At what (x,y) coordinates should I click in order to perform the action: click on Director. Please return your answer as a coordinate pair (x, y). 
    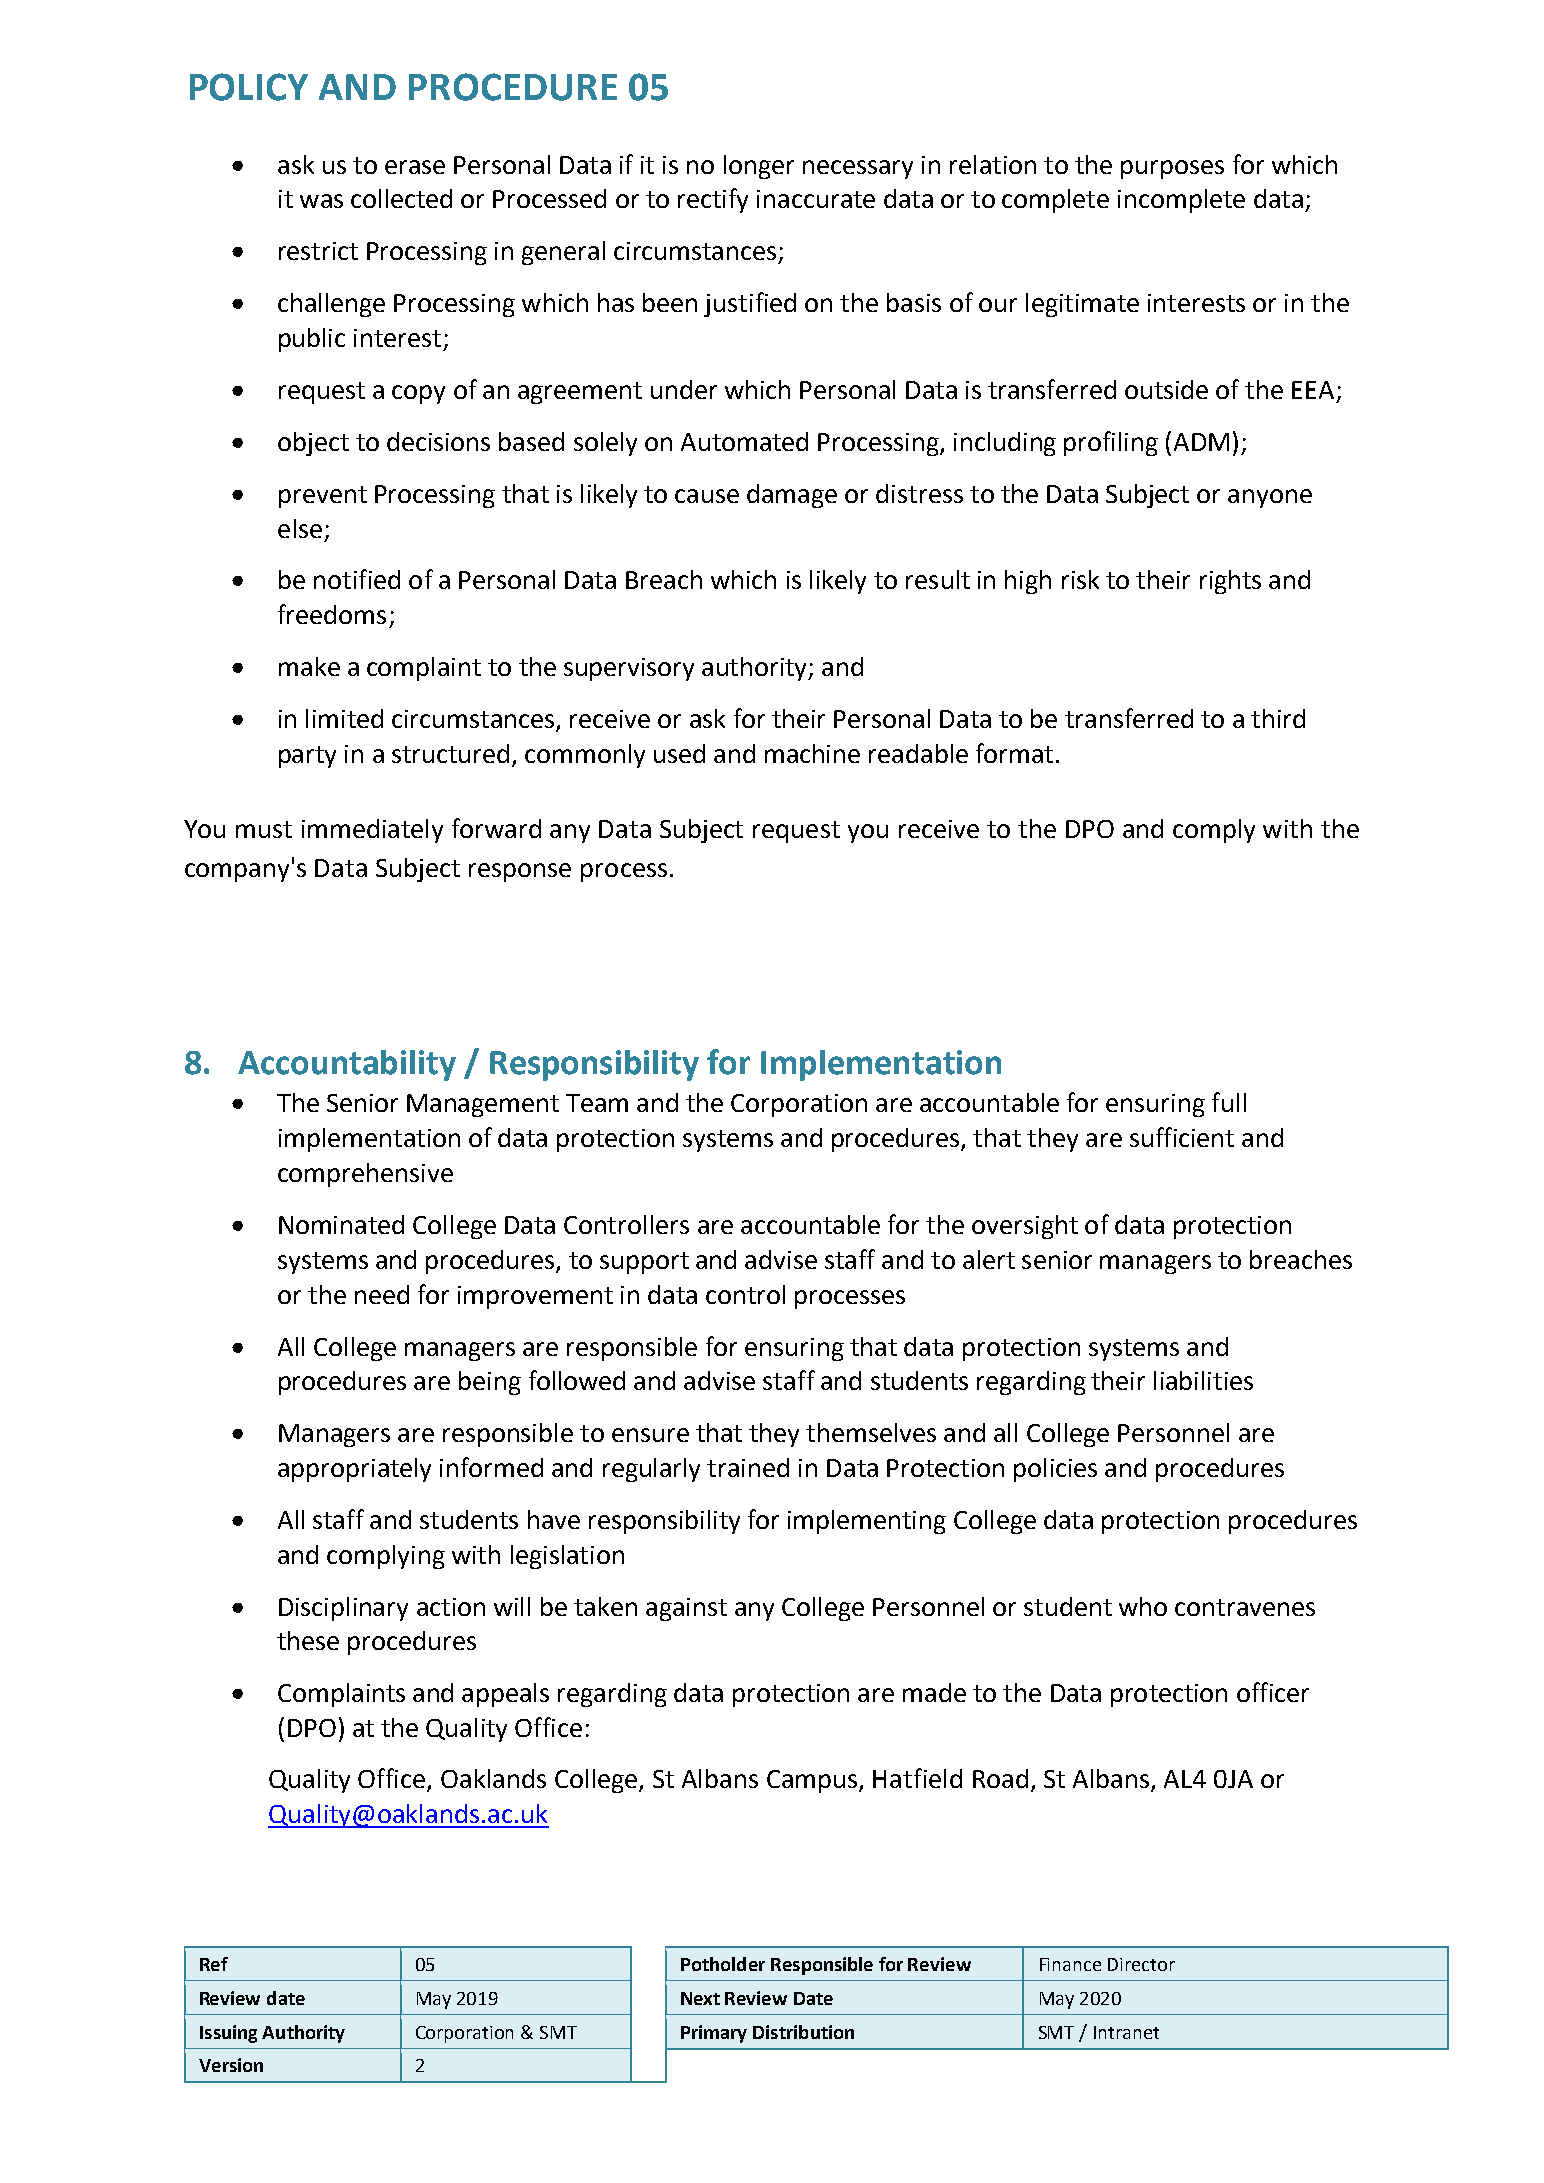
    Looking at the image, I should click on (1141, 1964).
